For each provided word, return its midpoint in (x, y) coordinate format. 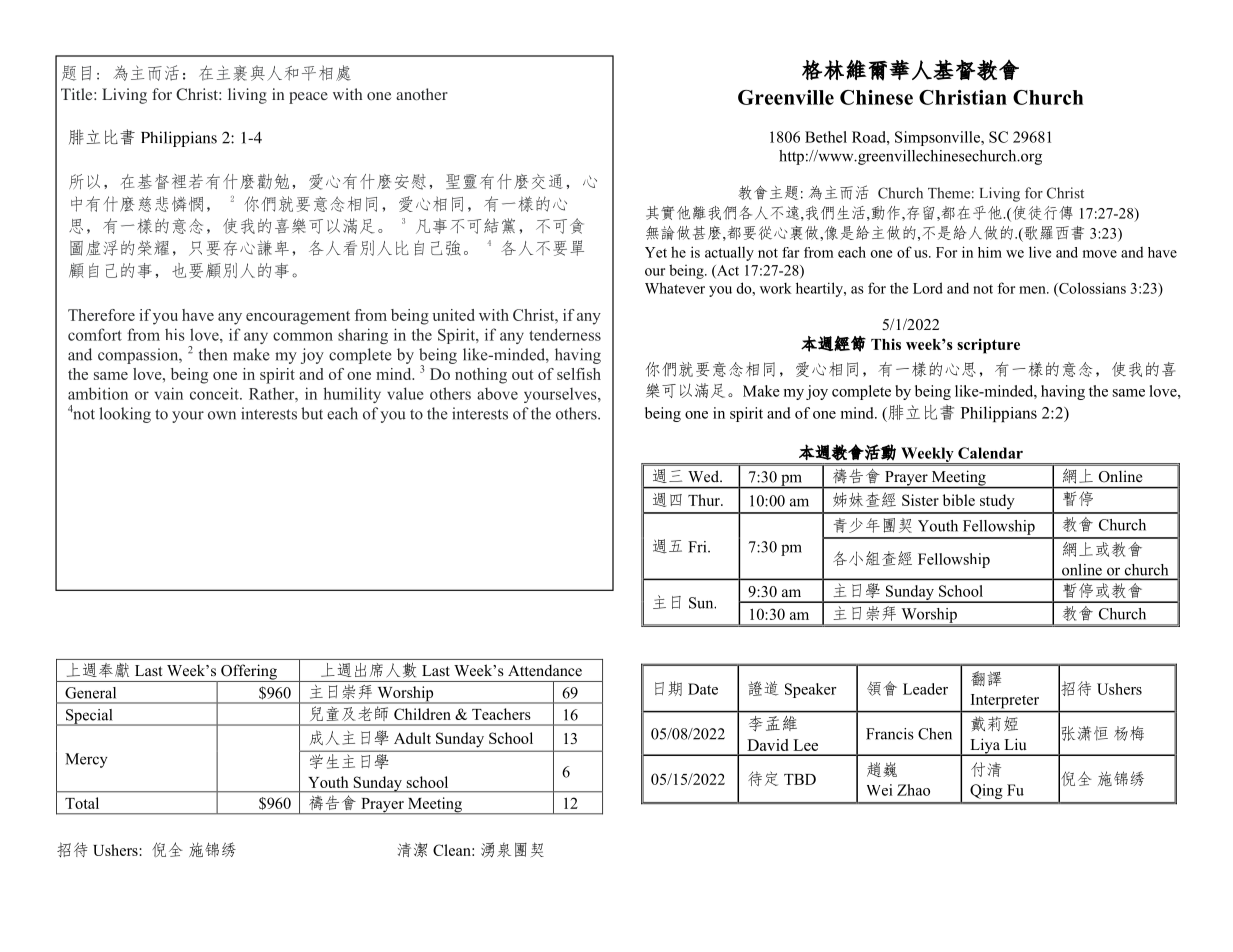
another (422, 94)
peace (308, 98)
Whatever (675, 288)
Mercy (86, 760)
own (222, 415)
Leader (925, 689)
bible (959, 500)
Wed (704, 476)
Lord (928, 288)
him (990, 252)
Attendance (545, 670)
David (768, 745)
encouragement (298, 318)
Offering (249, 673)
